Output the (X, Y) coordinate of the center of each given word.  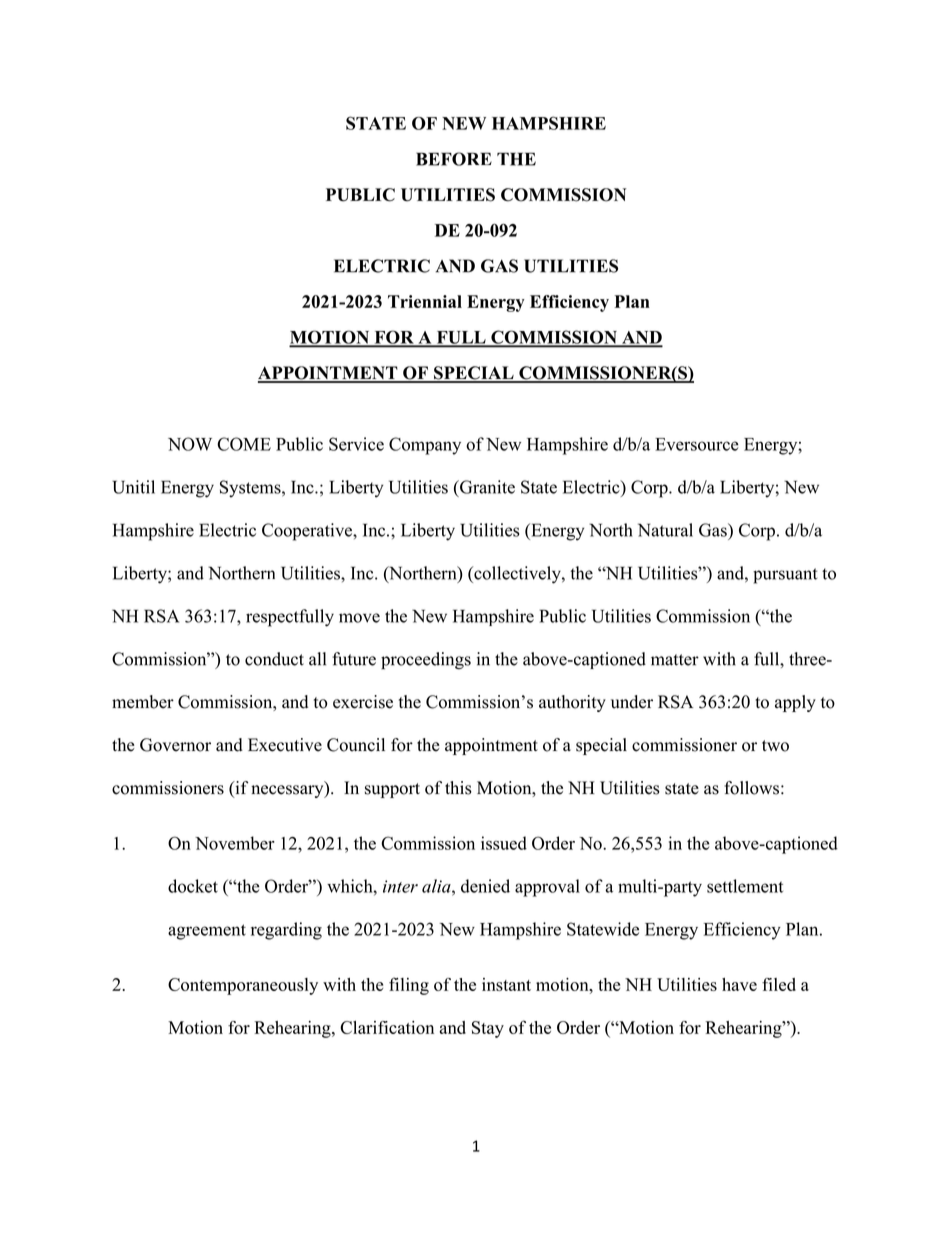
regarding (286, 931)
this (458, 788)
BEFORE (454, 159)
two (775, 746)
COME (244, 444)
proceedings (426, 661)
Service (356, 444)
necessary (288, 791)
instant (506, 984)
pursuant (785, 576)
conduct (274, 659)
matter (675, 660)
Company (425, 446)
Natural (665, 530)
